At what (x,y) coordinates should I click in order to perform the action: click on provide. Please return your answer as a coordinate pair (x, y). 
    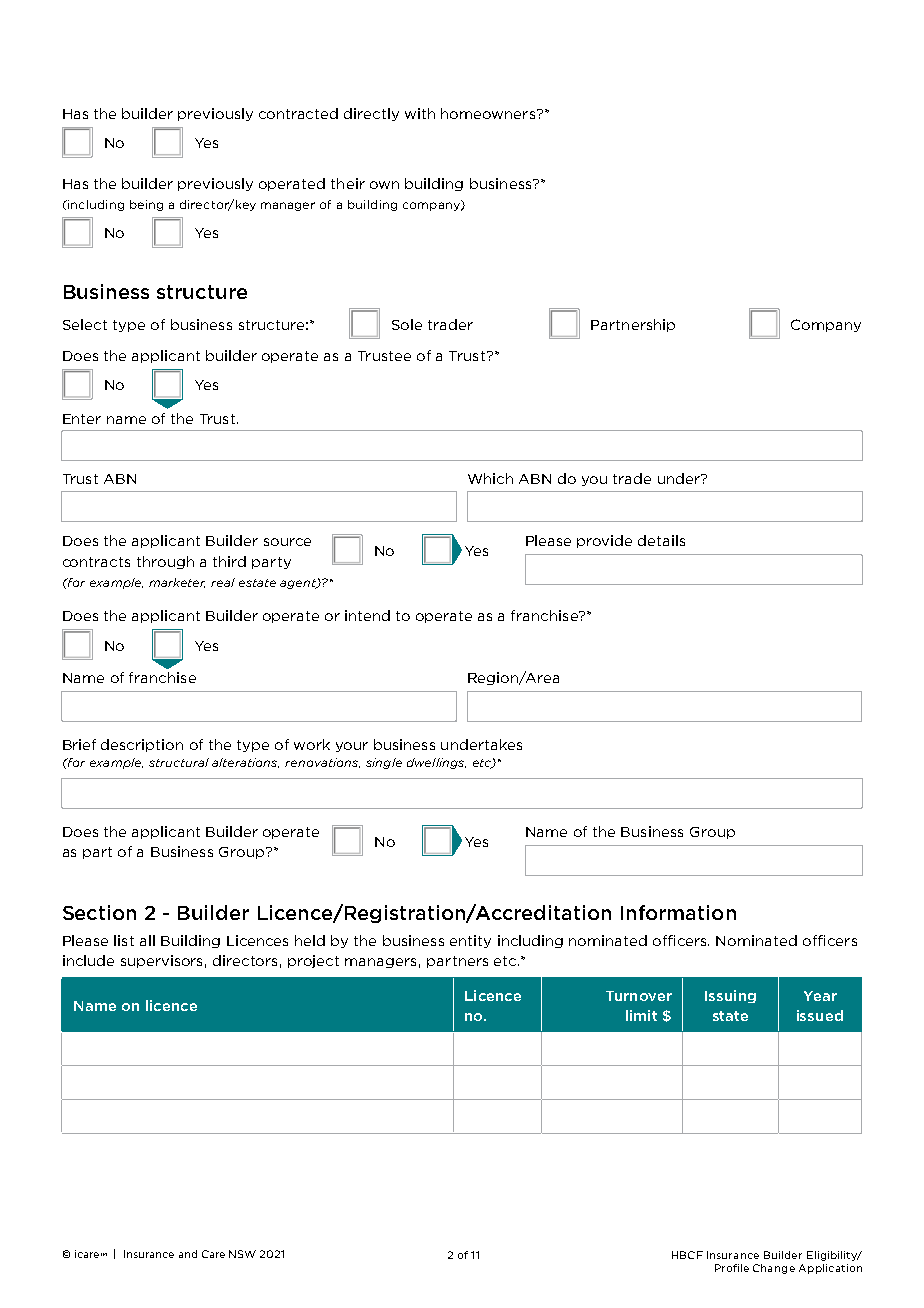
    Looking at the image, I should click on (604, 541).
